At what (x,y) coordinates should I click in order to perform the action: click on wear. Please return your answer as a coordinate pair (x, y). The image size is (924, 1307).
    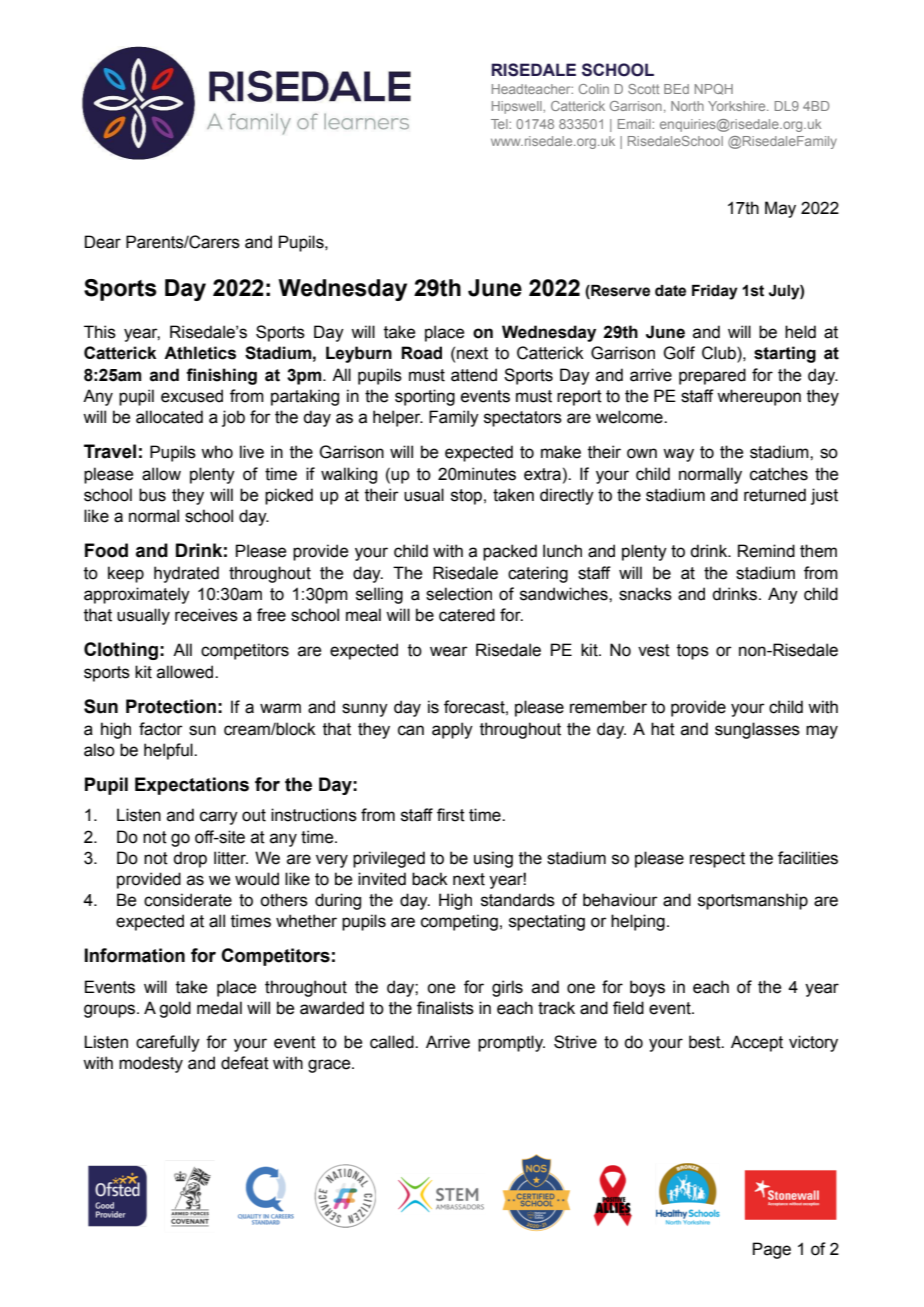
    Looking at the image, I should click on (449, 651).
